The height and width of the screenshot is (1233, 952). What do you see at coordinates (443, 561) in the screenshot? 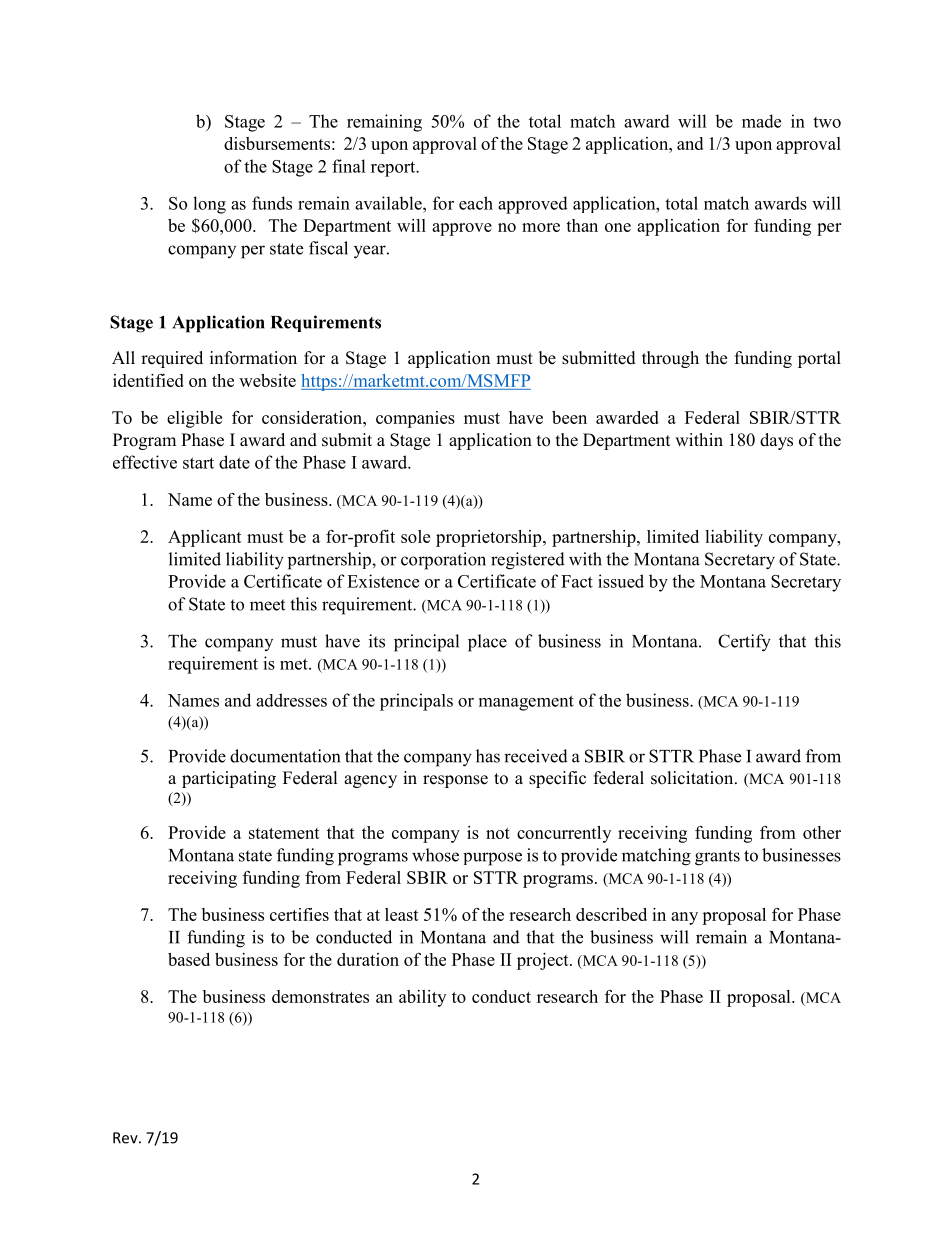
I see `corporation` at bounding box center [443, 561].
